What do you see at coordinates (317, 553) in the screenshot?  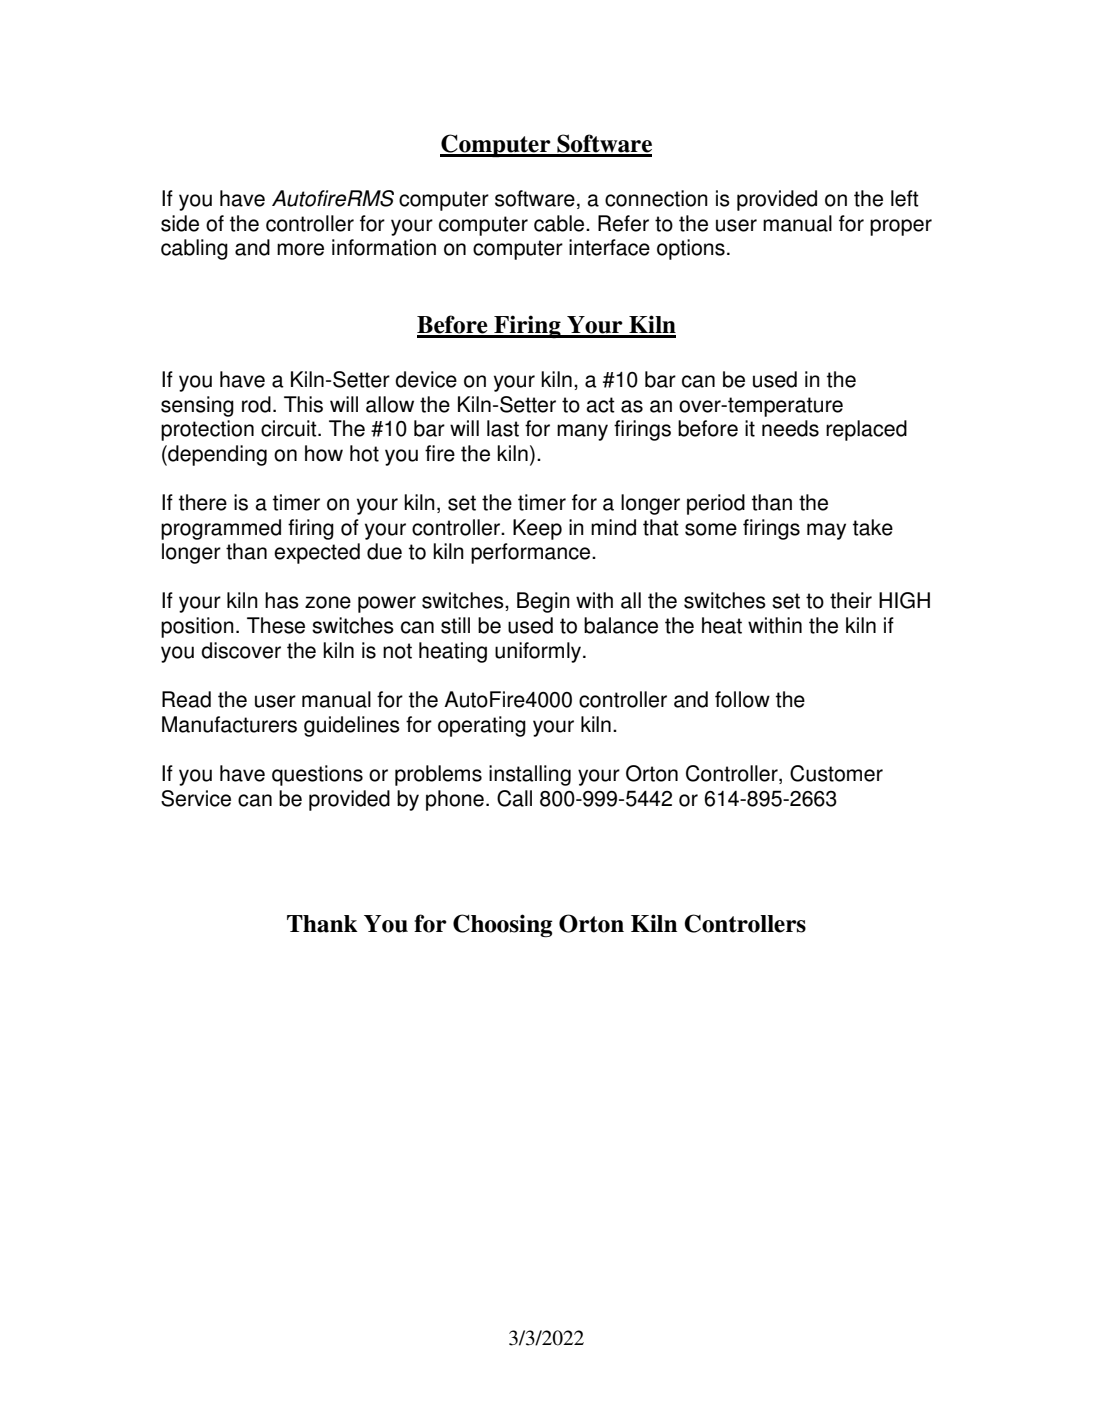 I see `expected` at bounding box center [317, 553].
